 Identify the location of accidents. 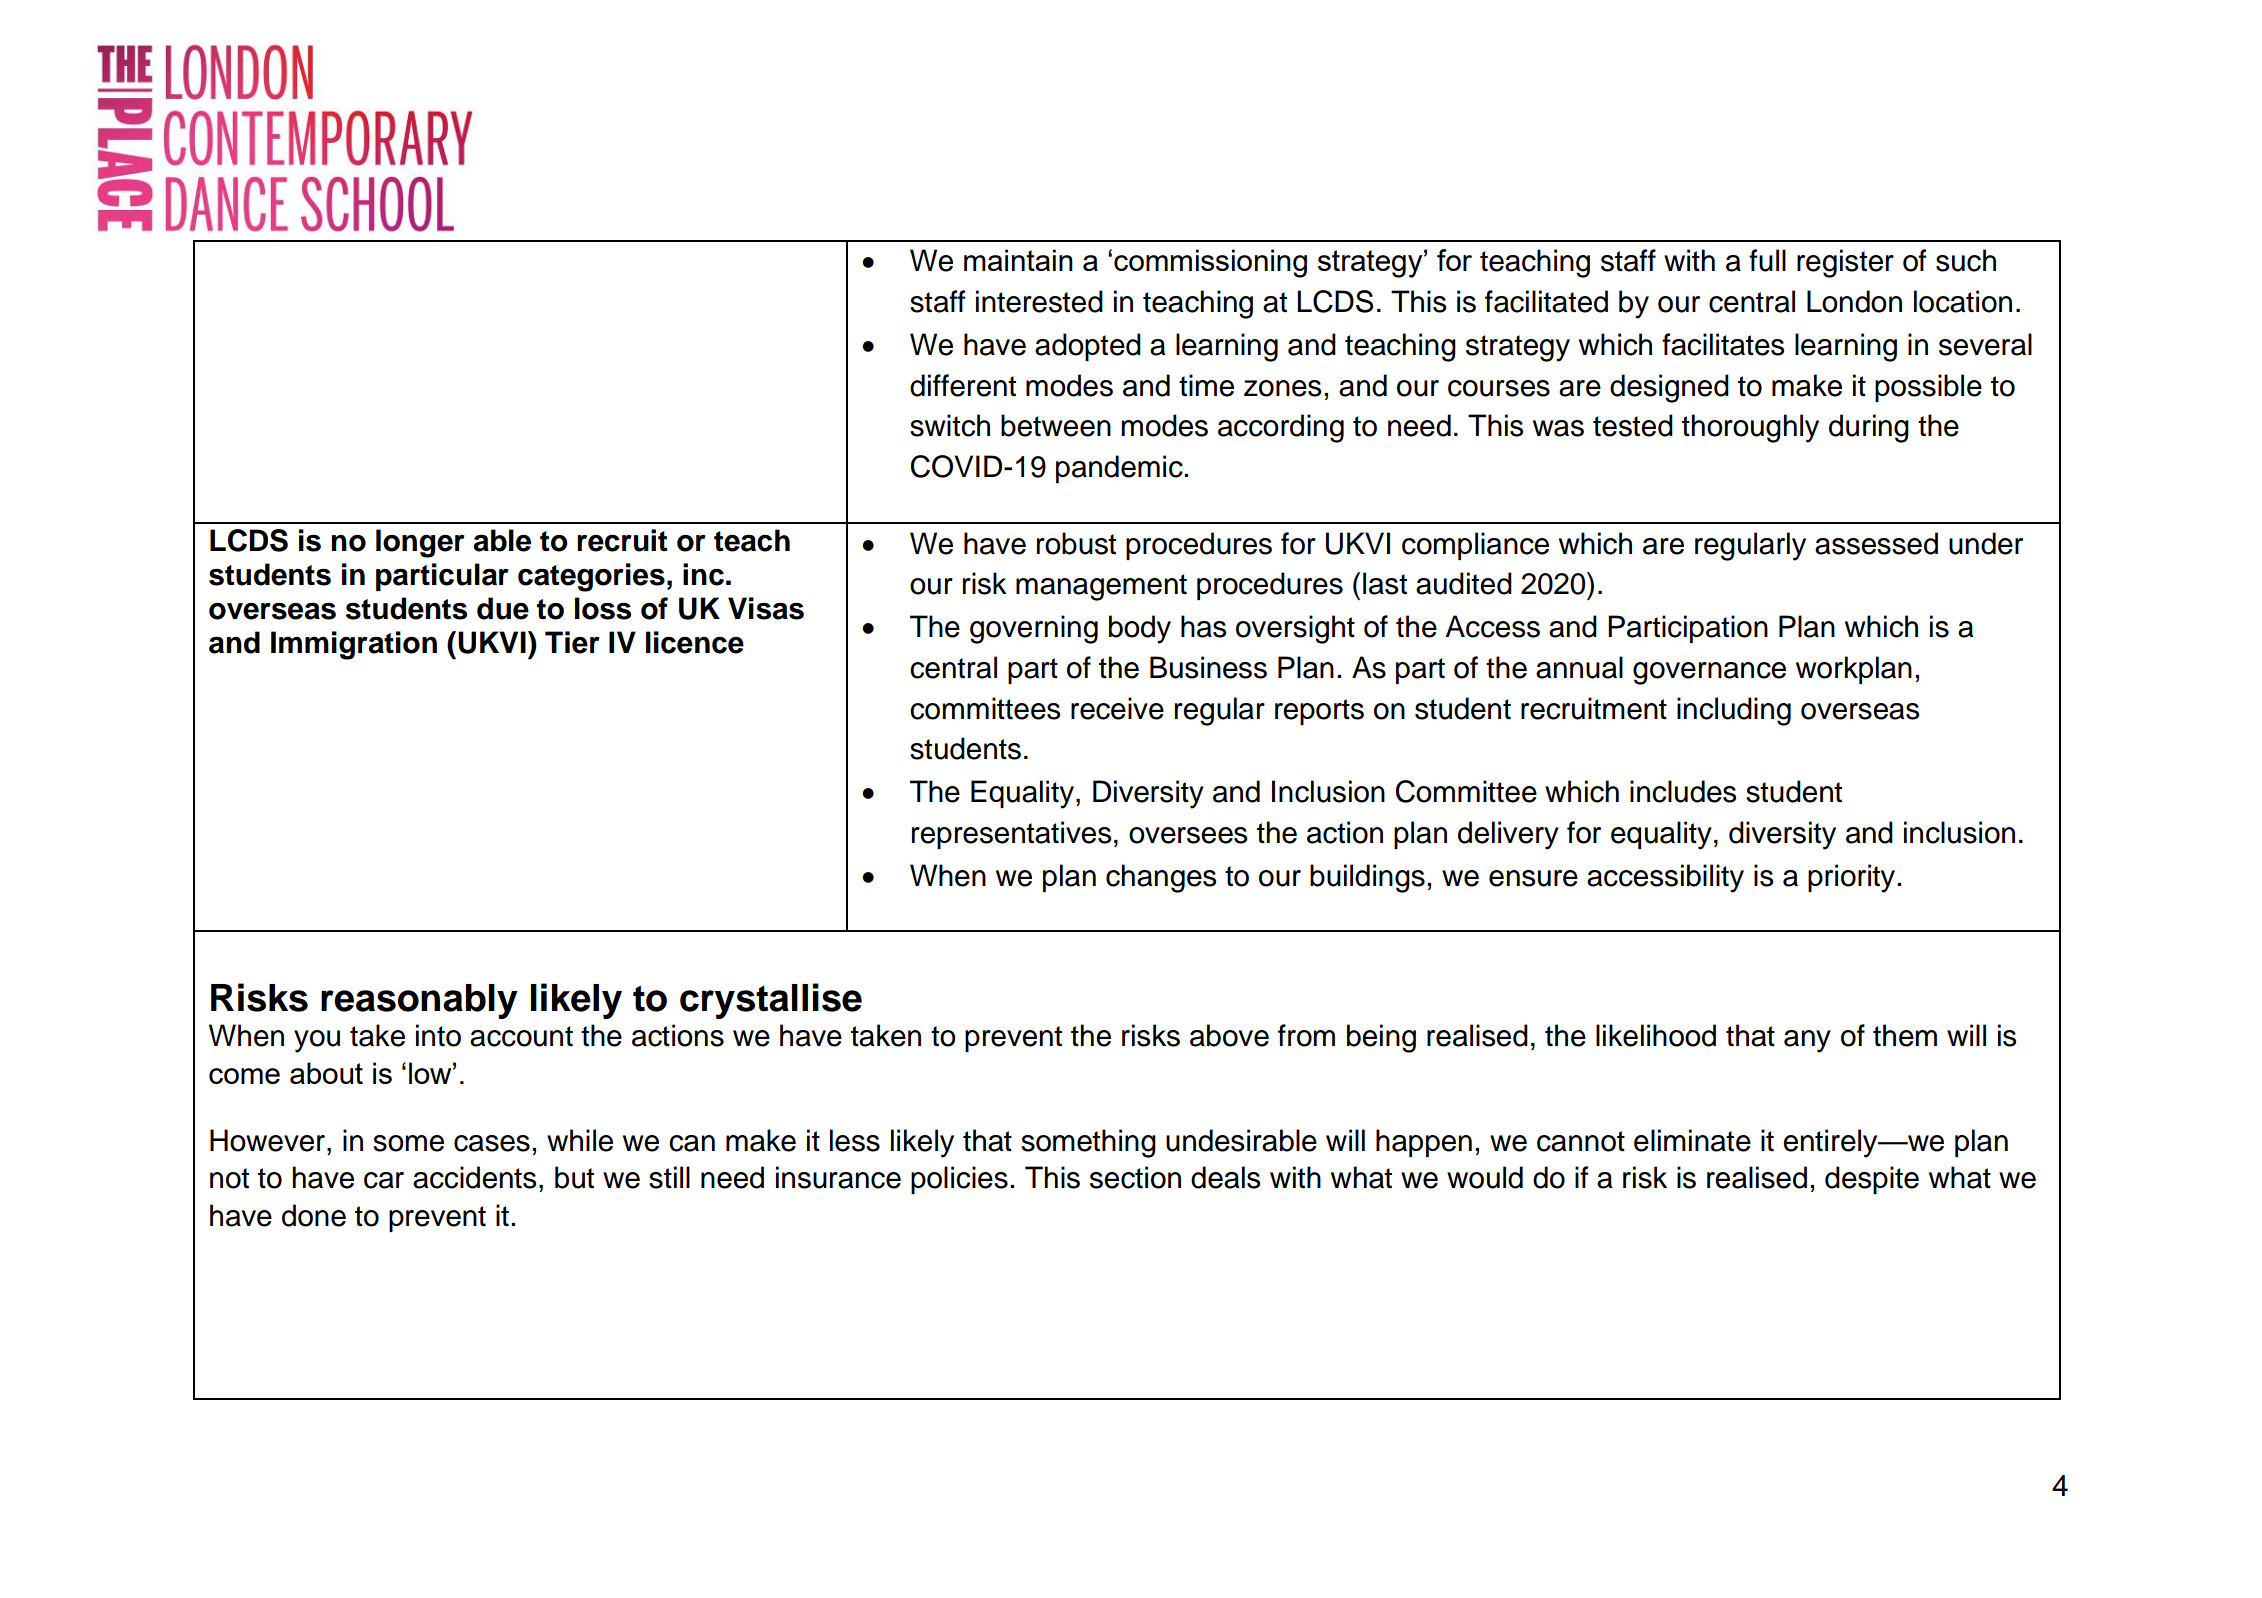
(474, 1177).
